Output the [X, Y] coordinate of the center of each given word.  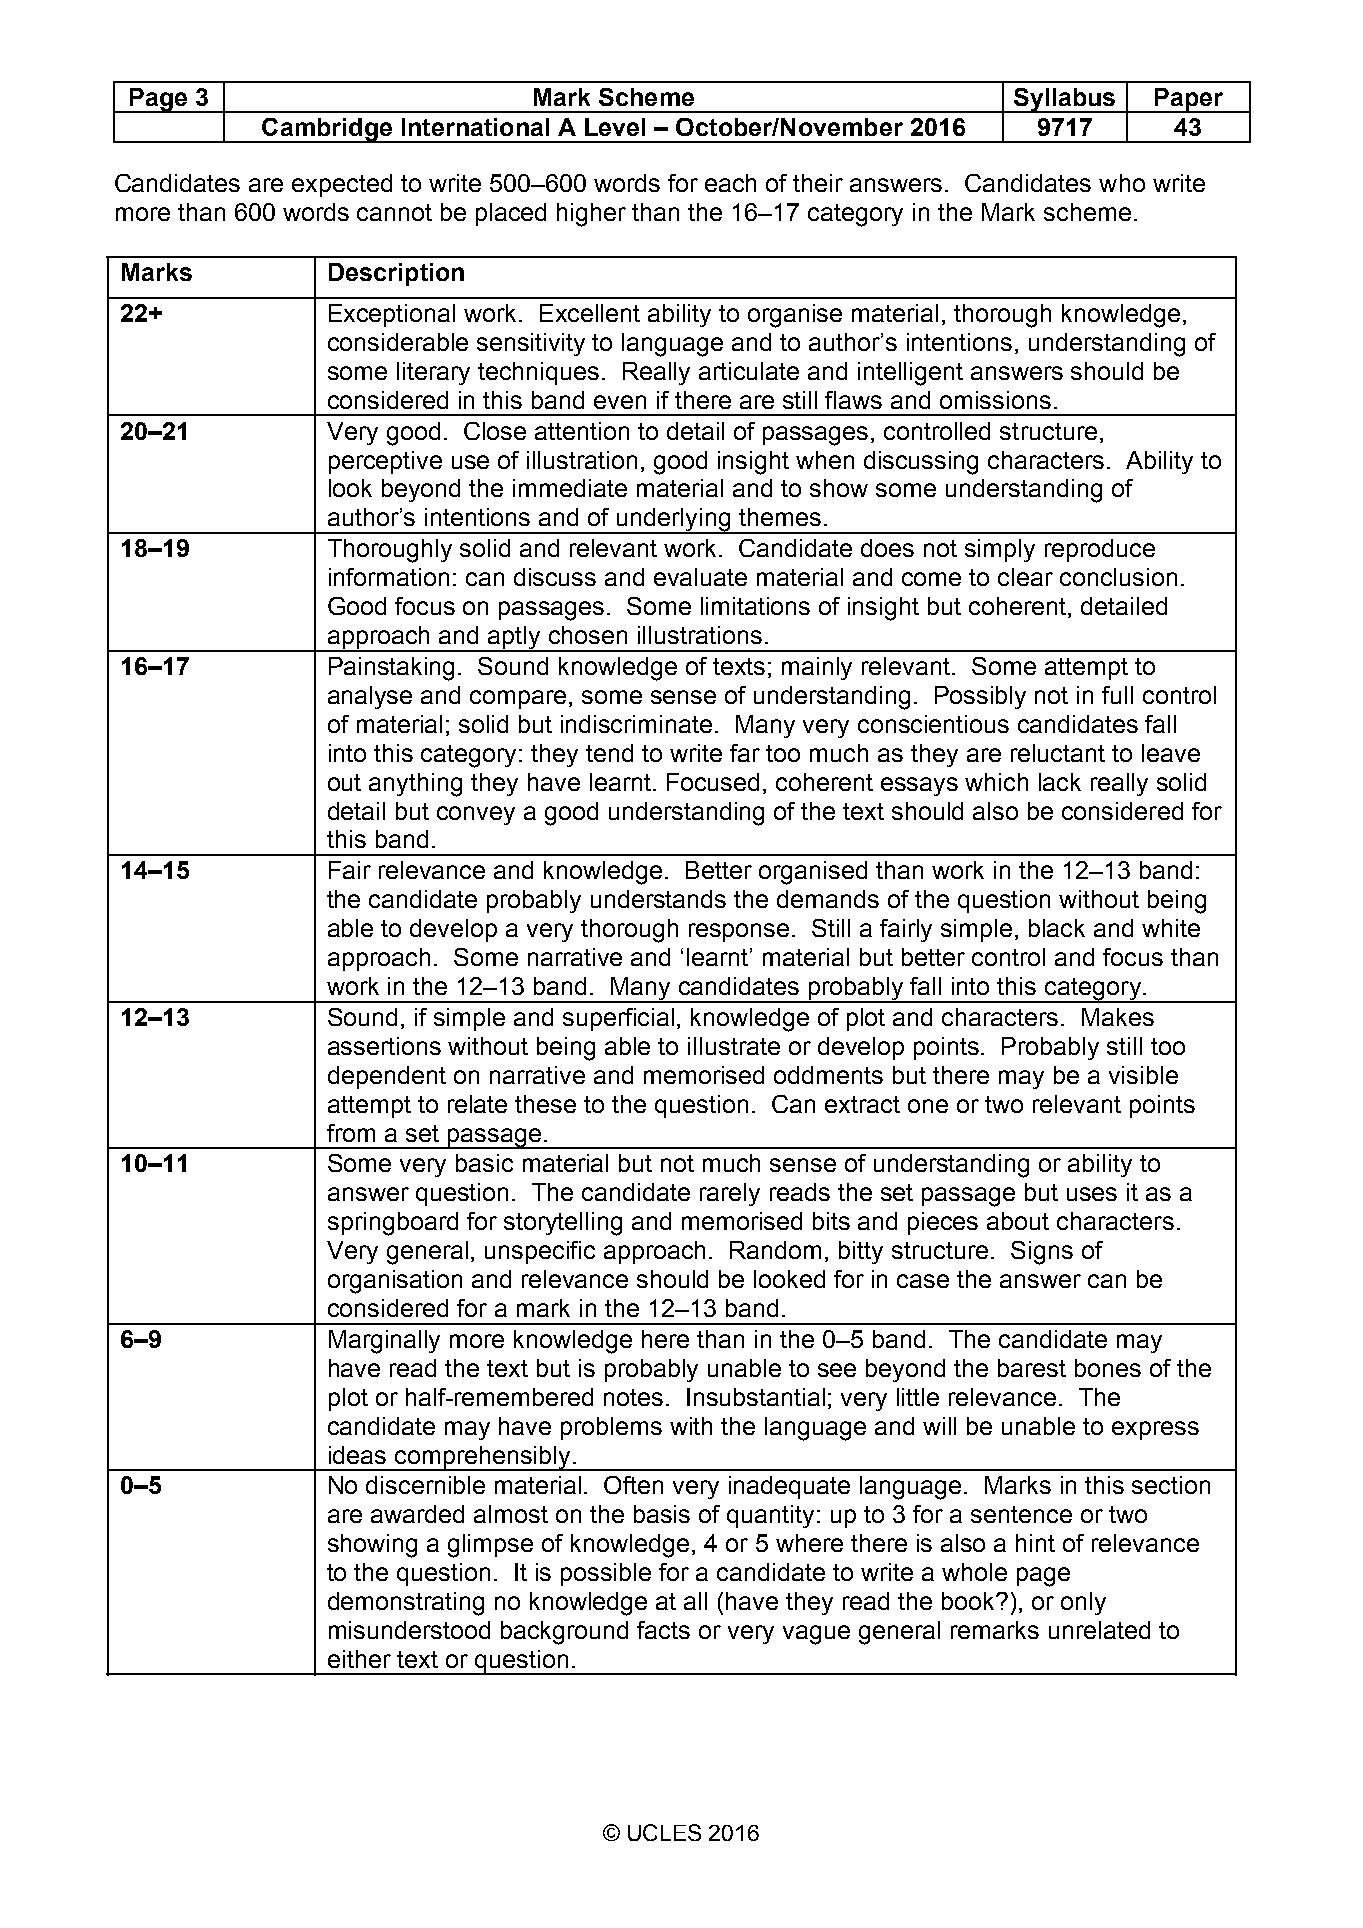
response [739, 932]
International [475, 127]
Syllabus [1065, 100]
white [1171, 928]
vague [816, 1635]
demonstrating [406, 1604]
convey [476, 815]
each [730, 183]
